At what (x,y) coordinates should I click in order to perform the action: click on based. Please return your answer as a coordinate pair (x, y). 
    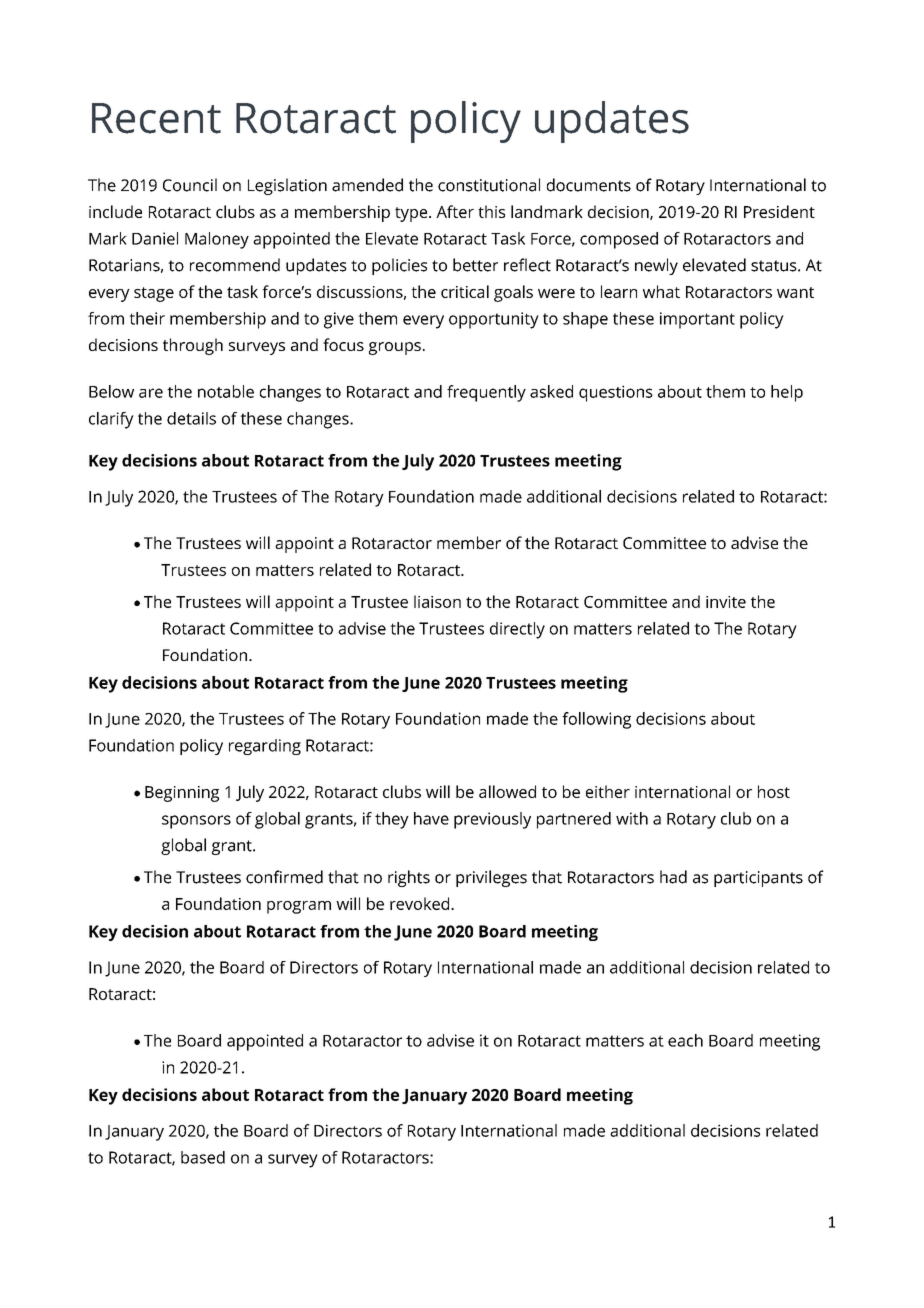
    Looking at the image, I should click on (203, 1157).
